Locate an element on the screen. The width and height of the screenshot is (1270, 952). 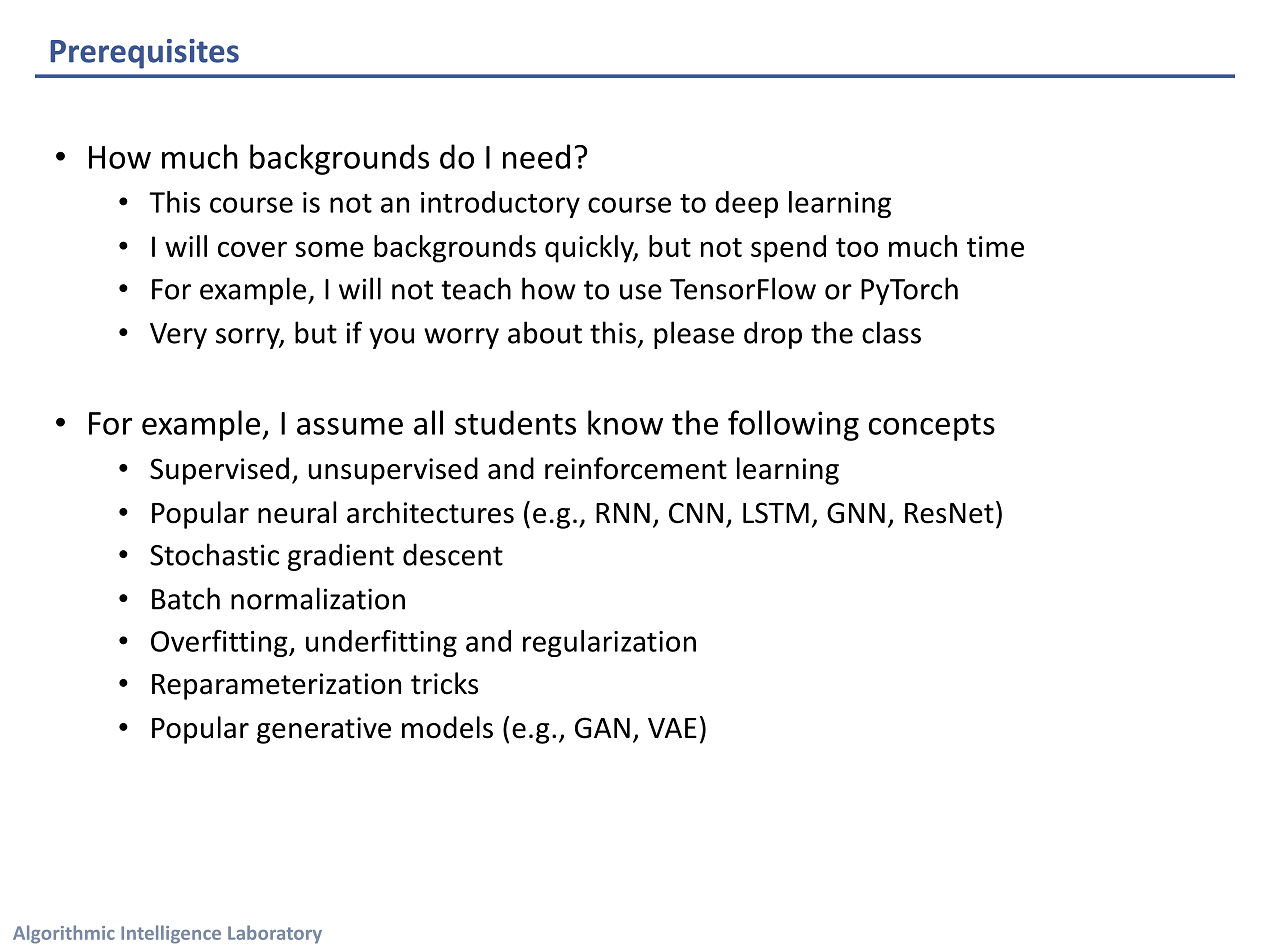
Intelligence is located at coordinates (171, 934).
